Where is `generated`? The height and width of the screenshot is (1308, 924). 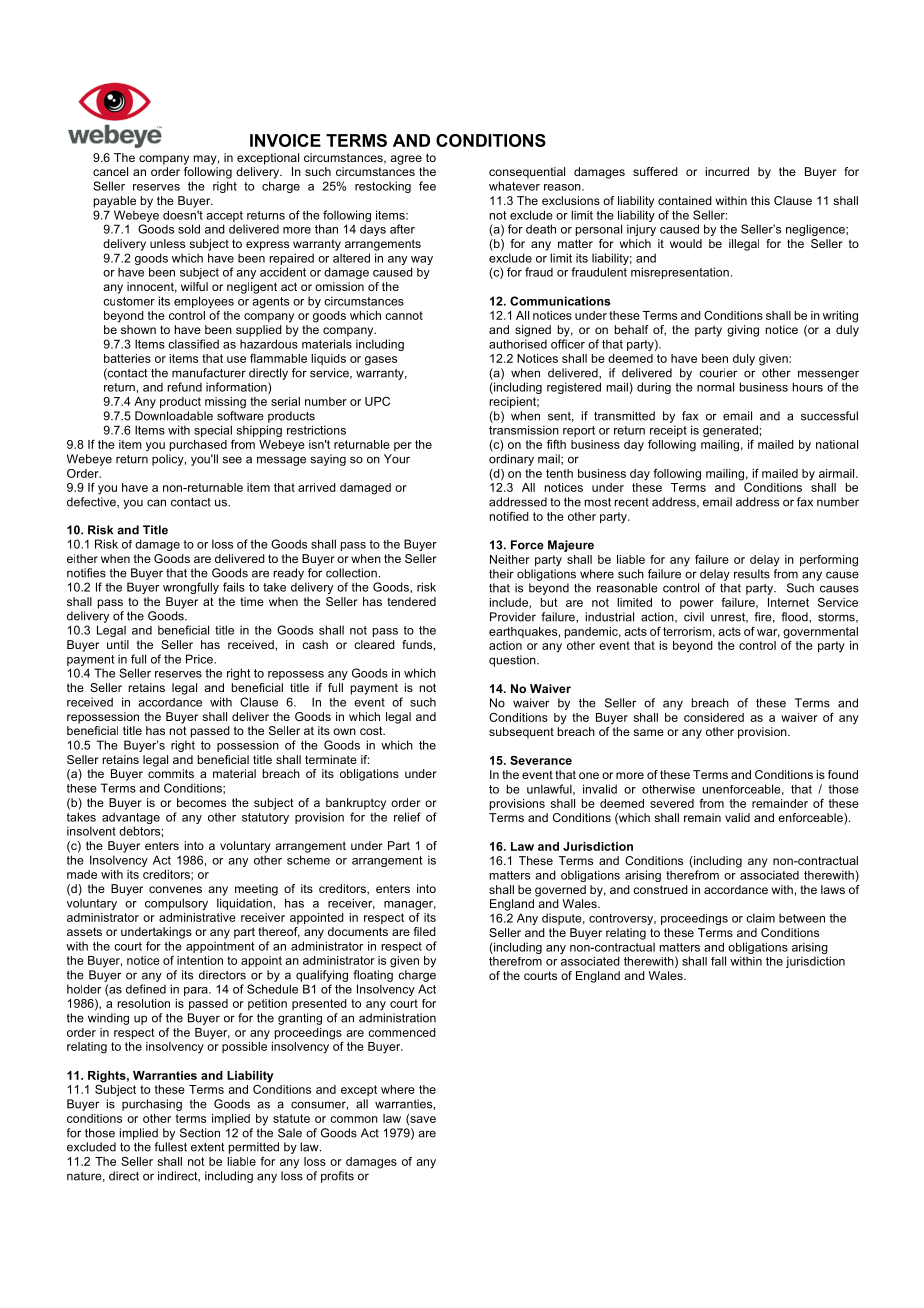 generated is located at coordinates (730, 431).
